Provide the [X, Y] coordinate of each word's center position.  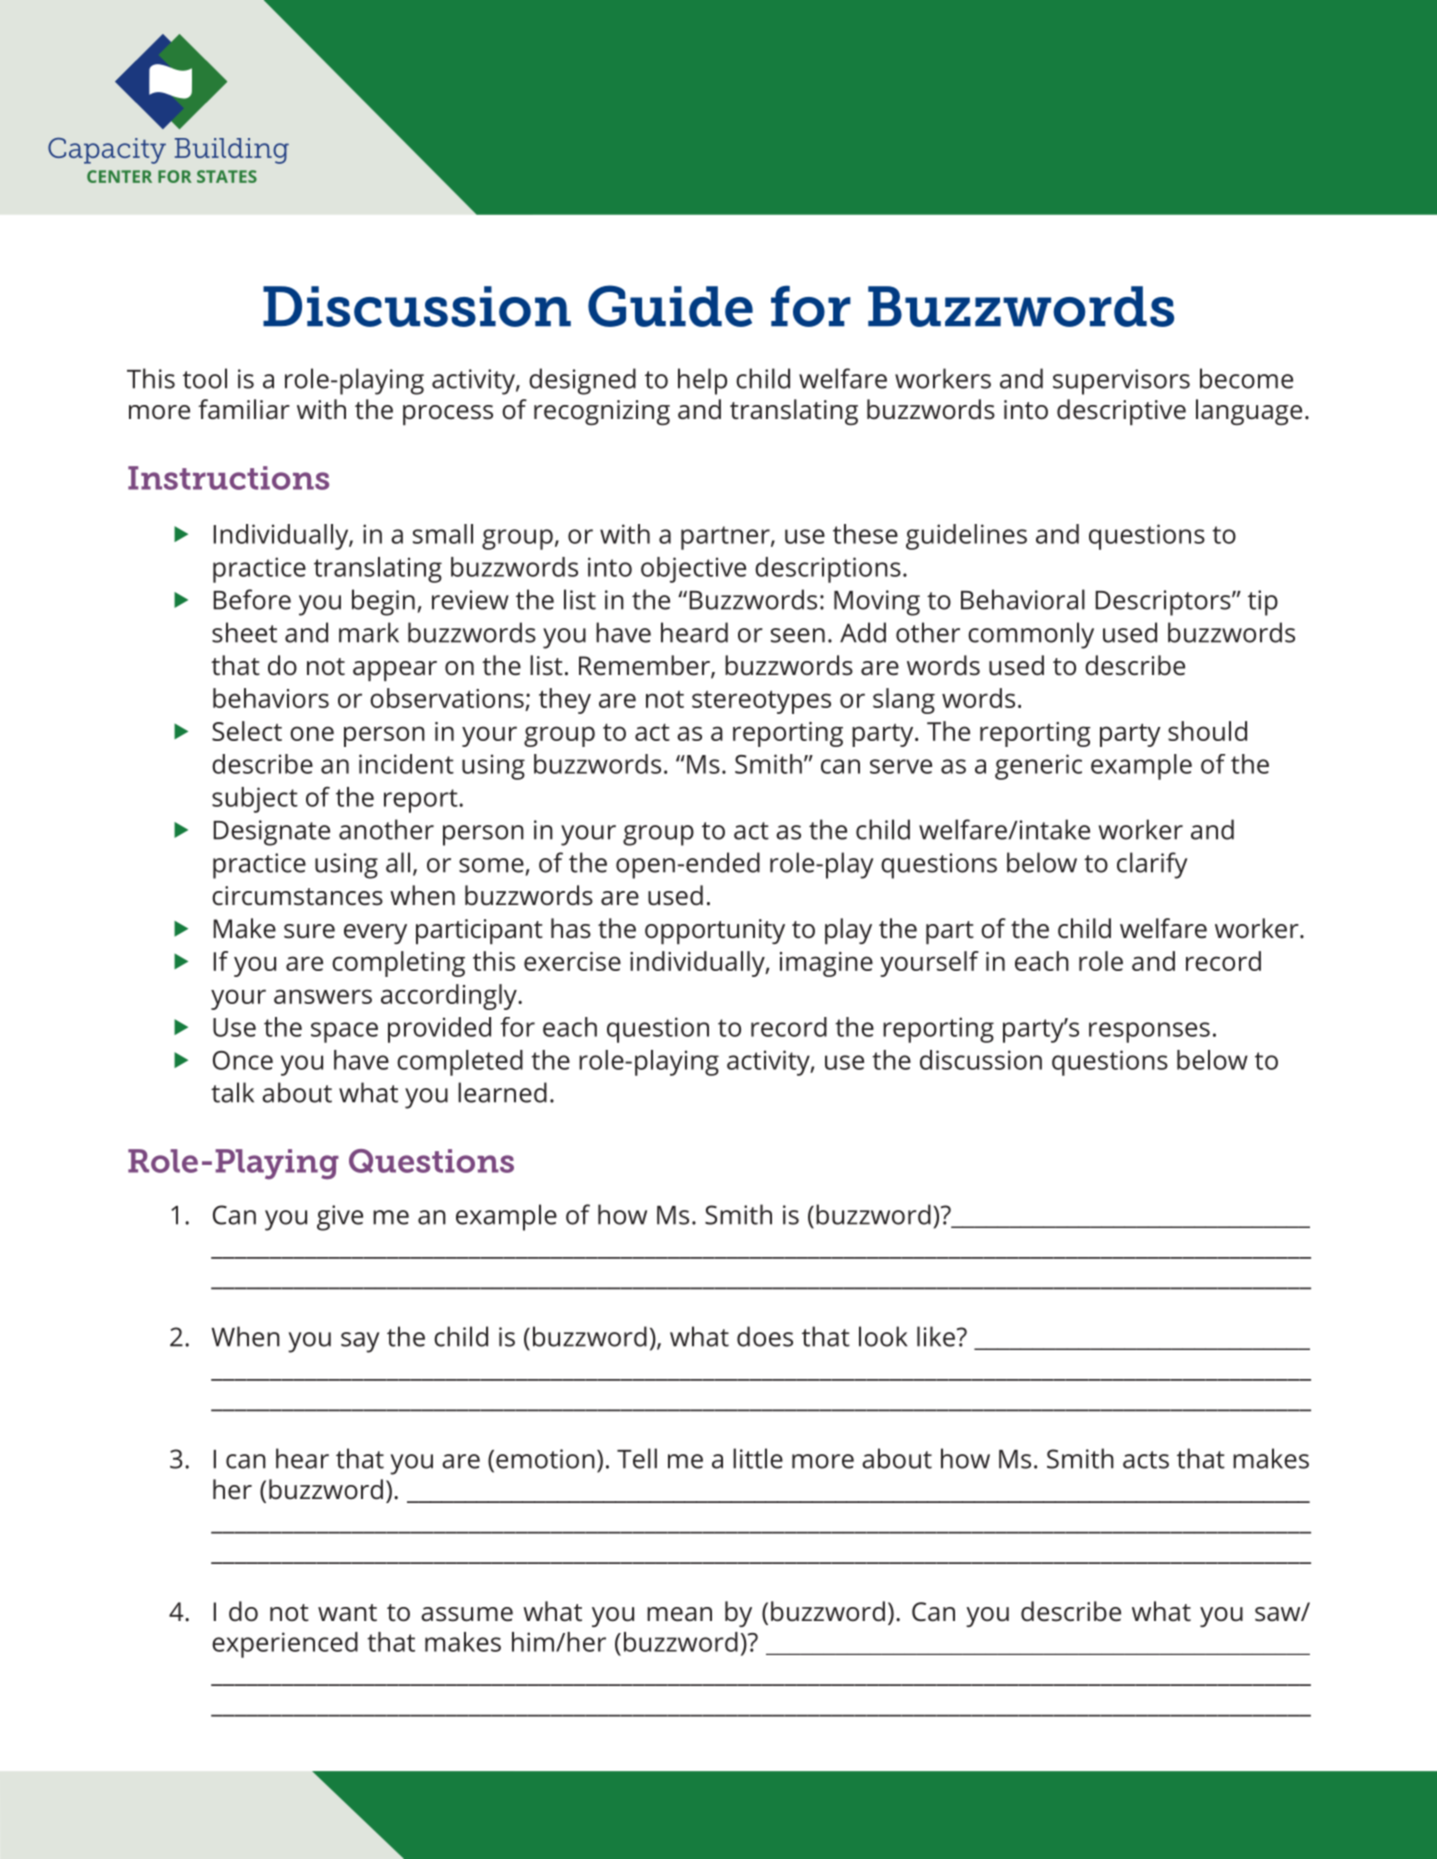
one [312, 733]
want [347, 1613]
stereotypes [761, 702]
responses [1149, 1032]
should [1207, 731]
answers [323, 996]
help [702, 381]
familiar [244, 409]
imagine [826, 964]
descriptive [1121, 412]
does [765, 1336]
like [936, 1336]
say [360, 1342]
